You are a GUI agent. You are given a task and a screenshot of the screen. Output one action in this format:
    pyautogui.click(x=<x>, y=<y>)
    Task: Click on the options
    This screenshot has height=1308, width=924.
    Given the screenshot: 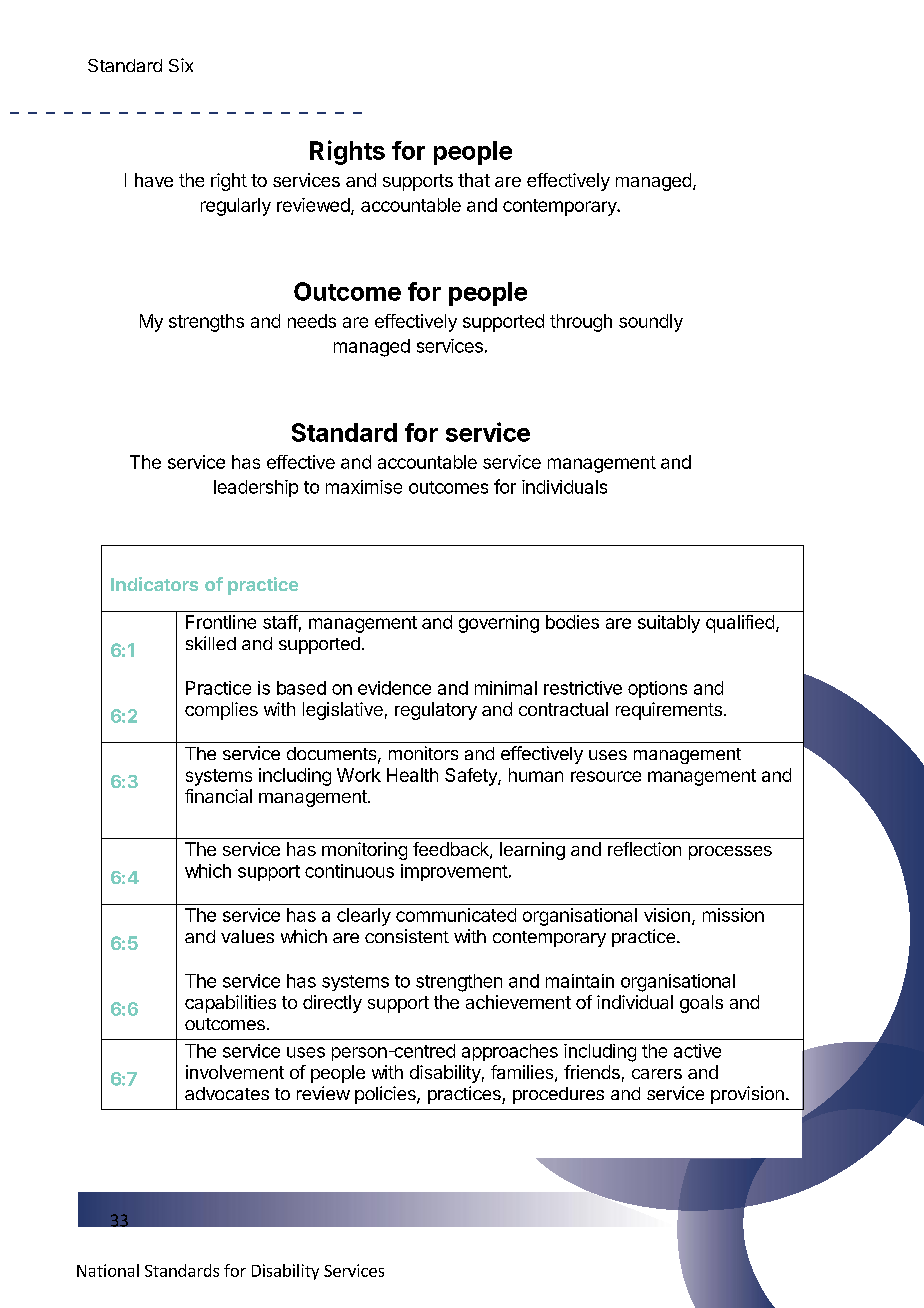 What is the action you would take?
    pyautogui.click(x=657, y=689)
